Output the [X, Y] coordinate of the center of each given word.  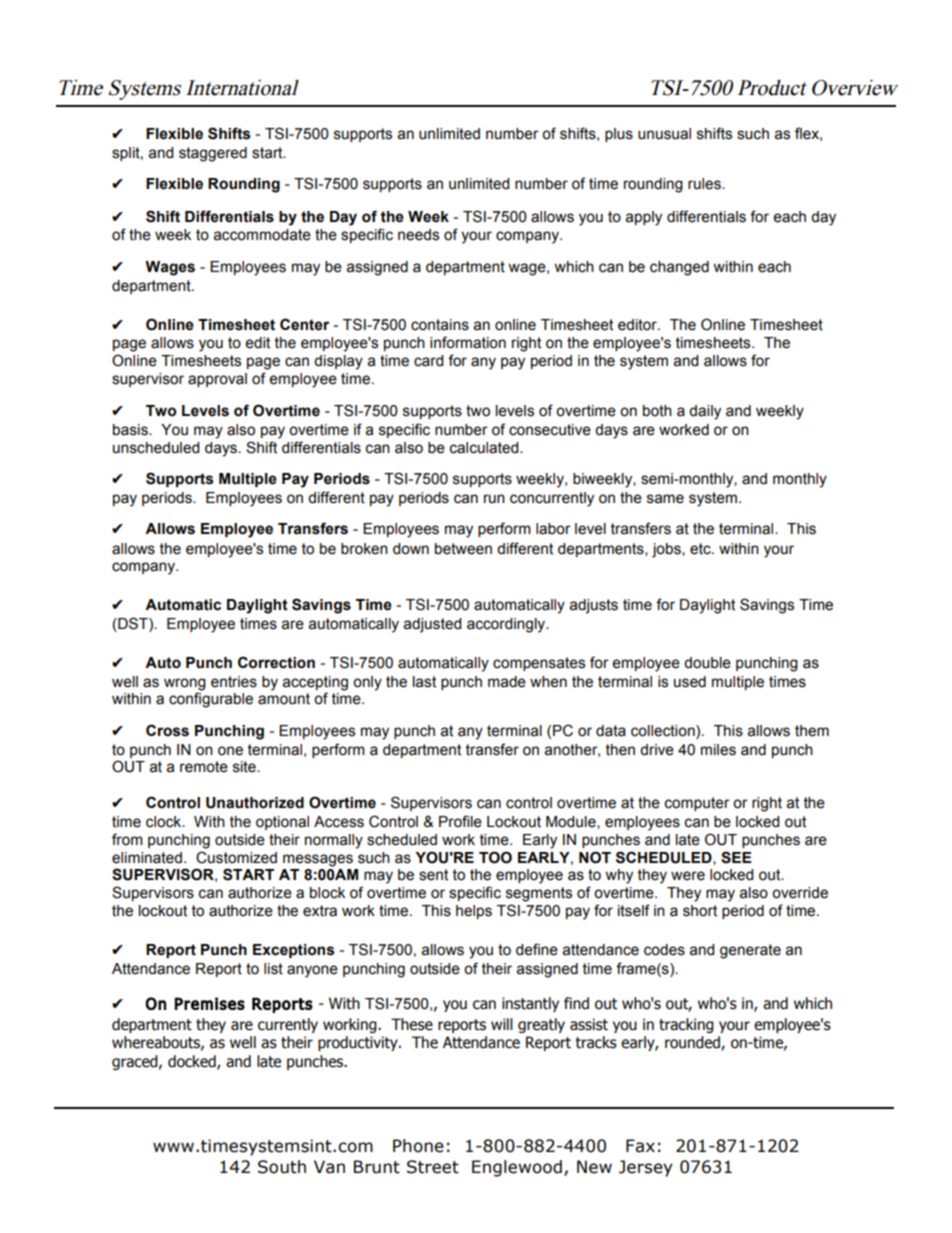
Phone [418, 1146]
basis [131, 430]
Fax [640, 1146]
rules [705, 184]
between [463, 549]
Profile [460, 821]
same [665, 499]
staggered [213, 154]
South [282, 1167]
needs [418, 235]
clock [165, 822]
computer [697, 804]
